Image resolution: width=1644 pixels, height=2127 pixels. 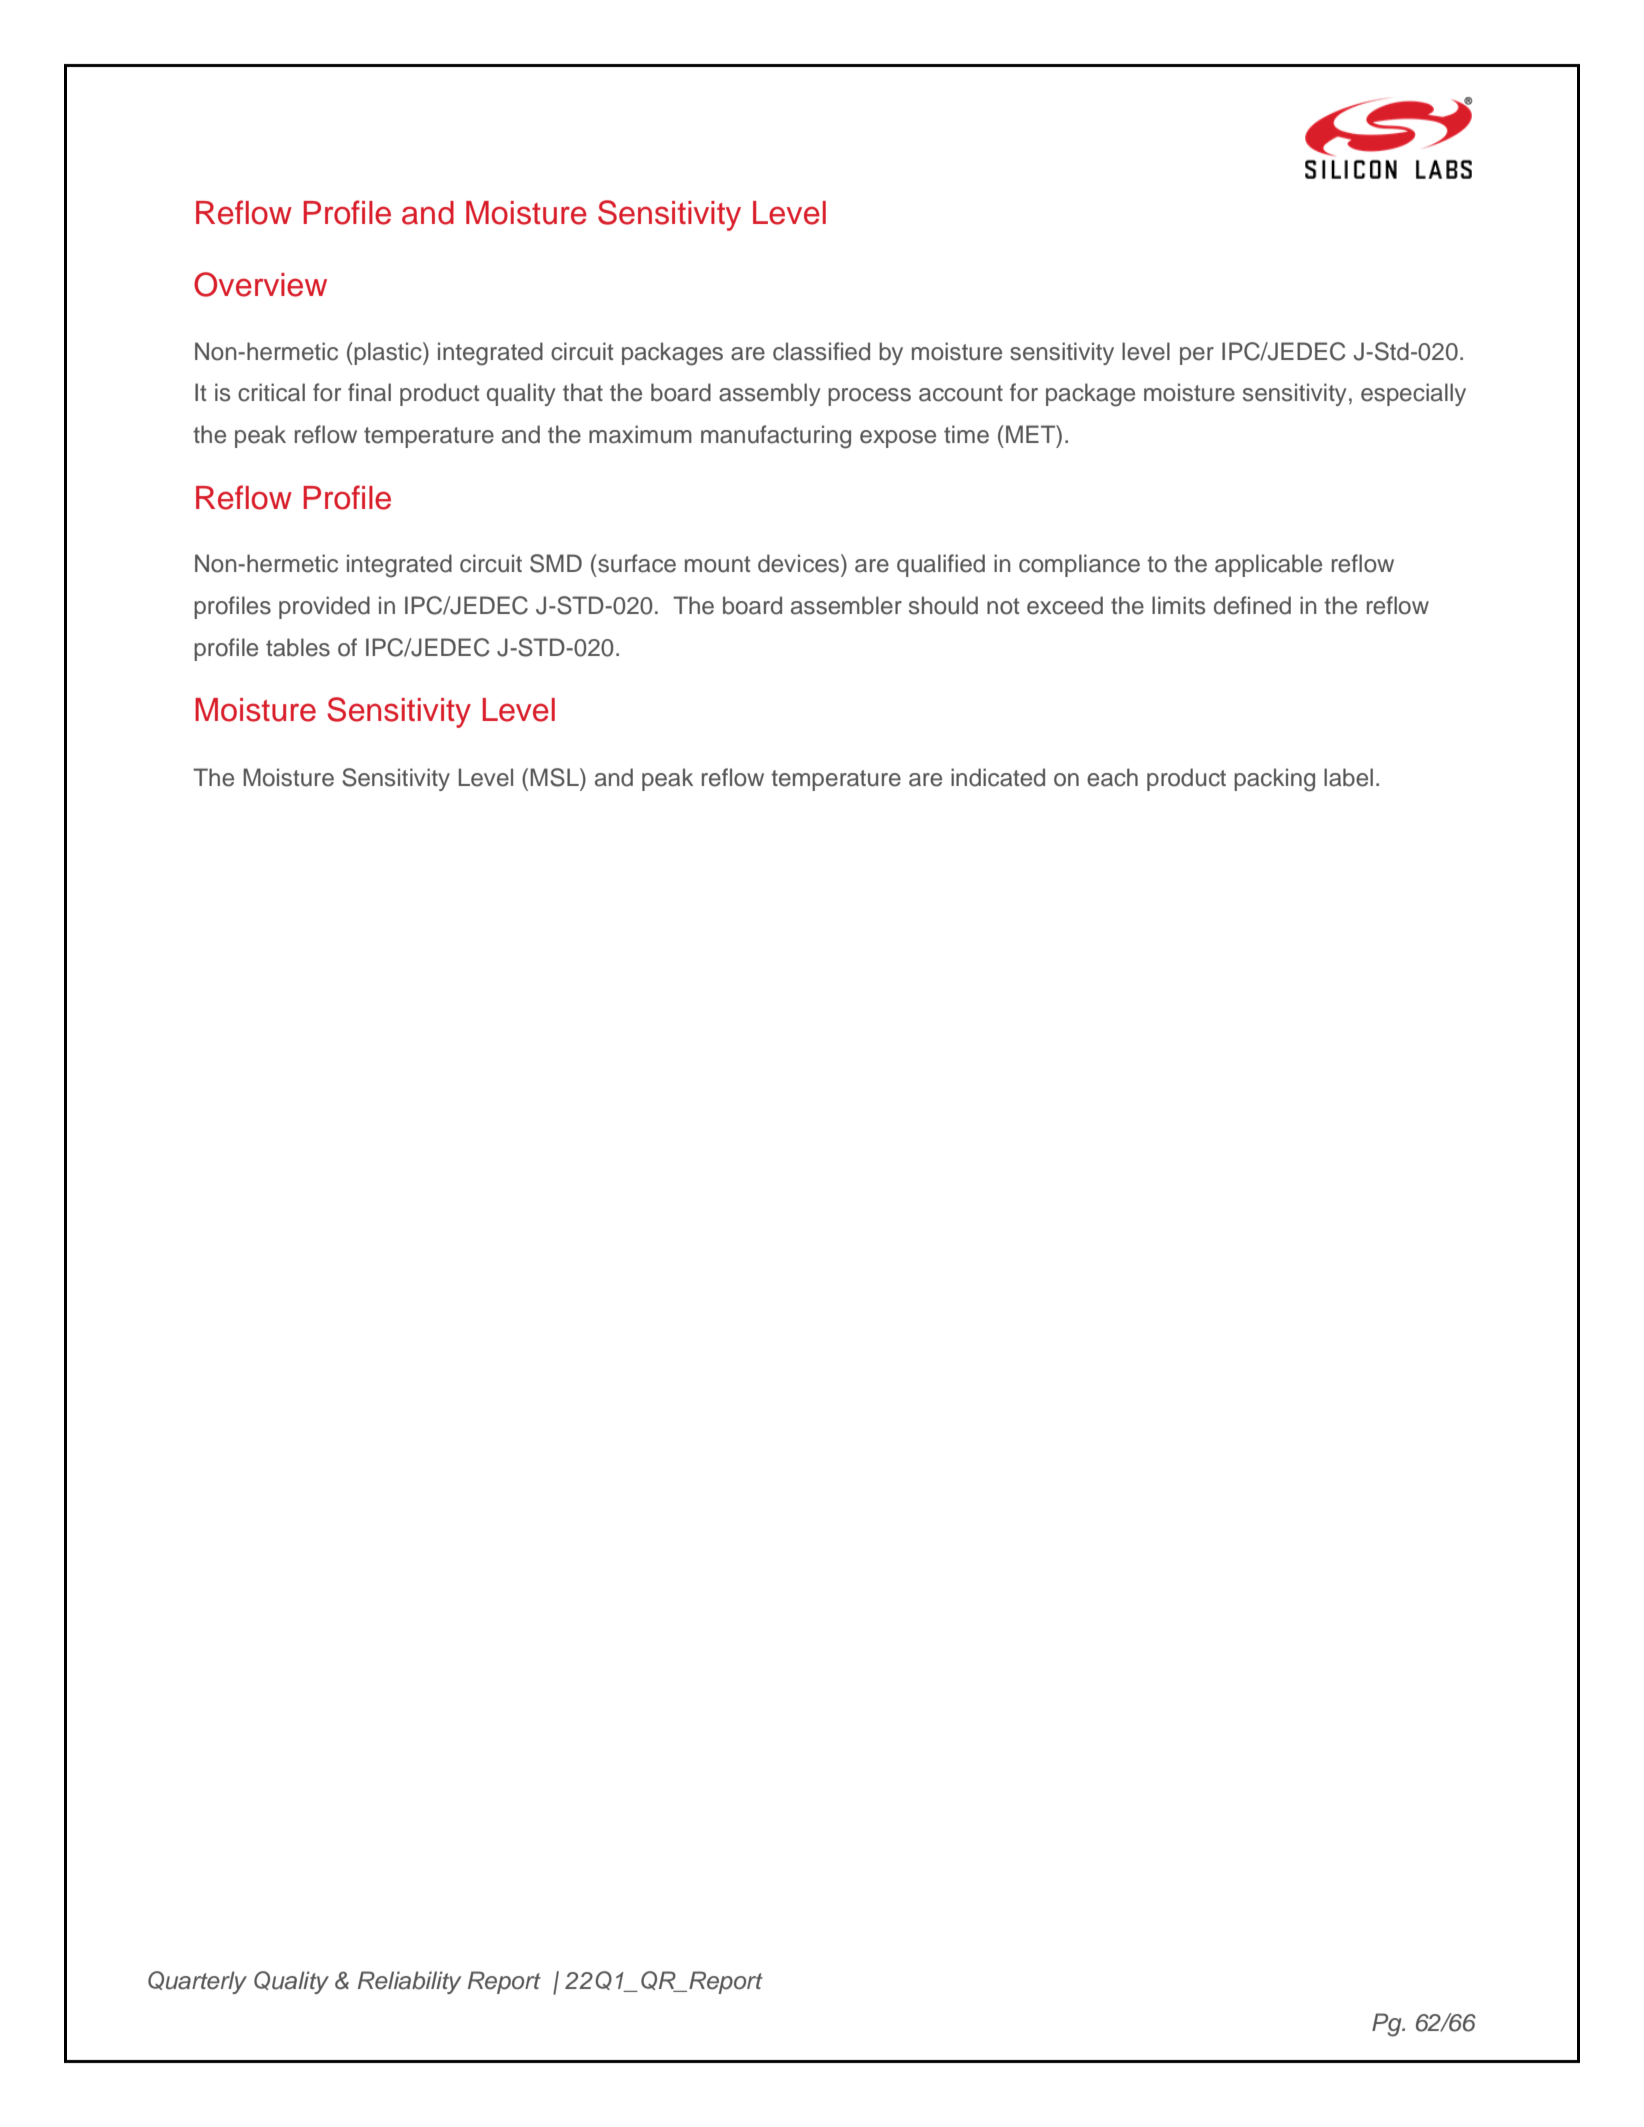 What do you see at coordinates (821, 351) in the screenshot?
I see `classified` at bounding box center [821, 351].
